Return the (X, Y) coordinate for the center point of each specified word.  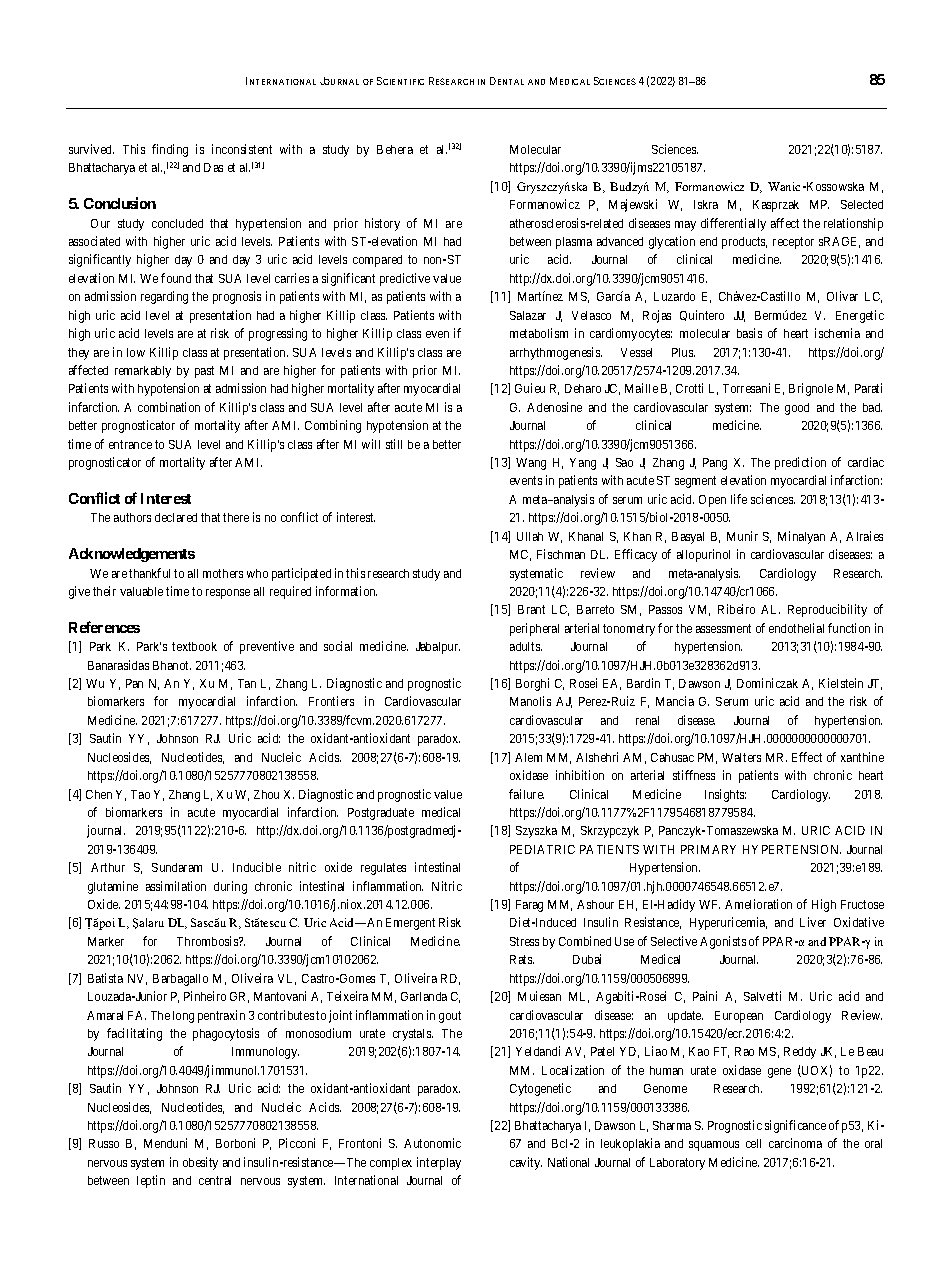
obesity (200, 1163)
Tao (140, 794)
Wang (531, 464)
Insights (725, 795)
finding (170, 150)
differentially (733, 224)
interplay (439, 1163)
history (382, 224)
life (739, 499)
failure (526, 794)
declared (176, 517)
